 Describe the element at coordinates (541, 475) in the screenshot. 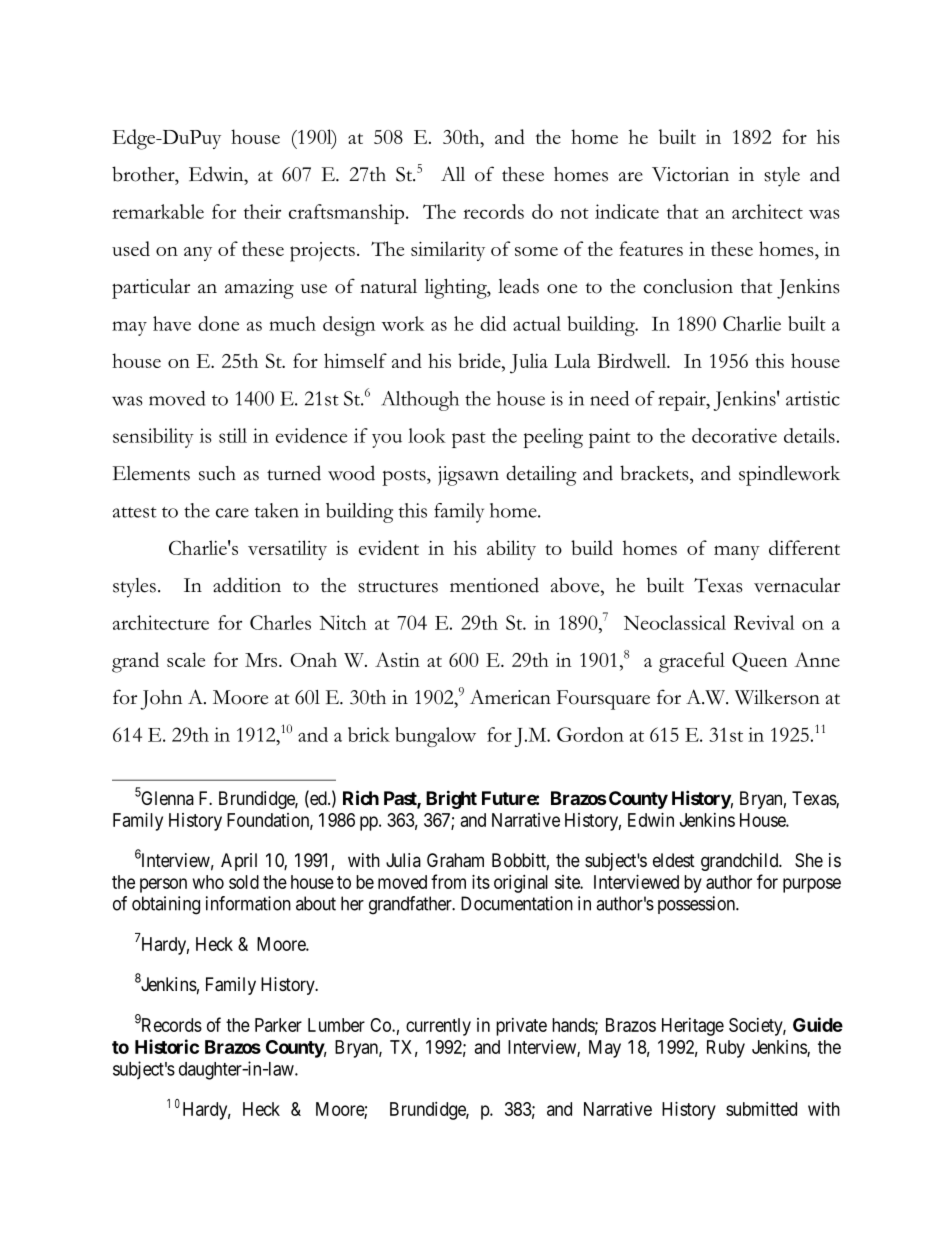

I see `detailing` at that location.
